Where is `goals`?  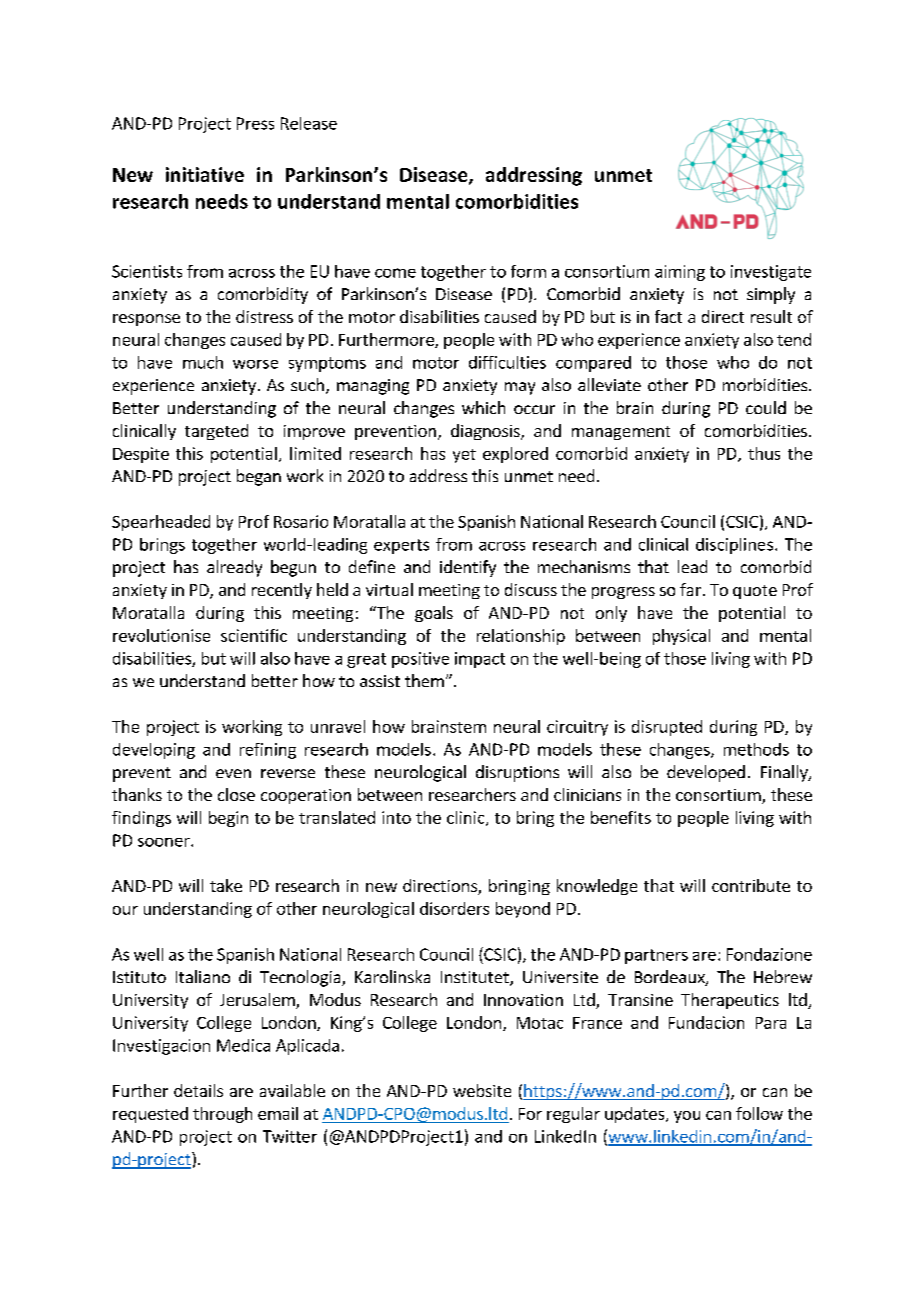 goals is located at coordinates (434, 614).
